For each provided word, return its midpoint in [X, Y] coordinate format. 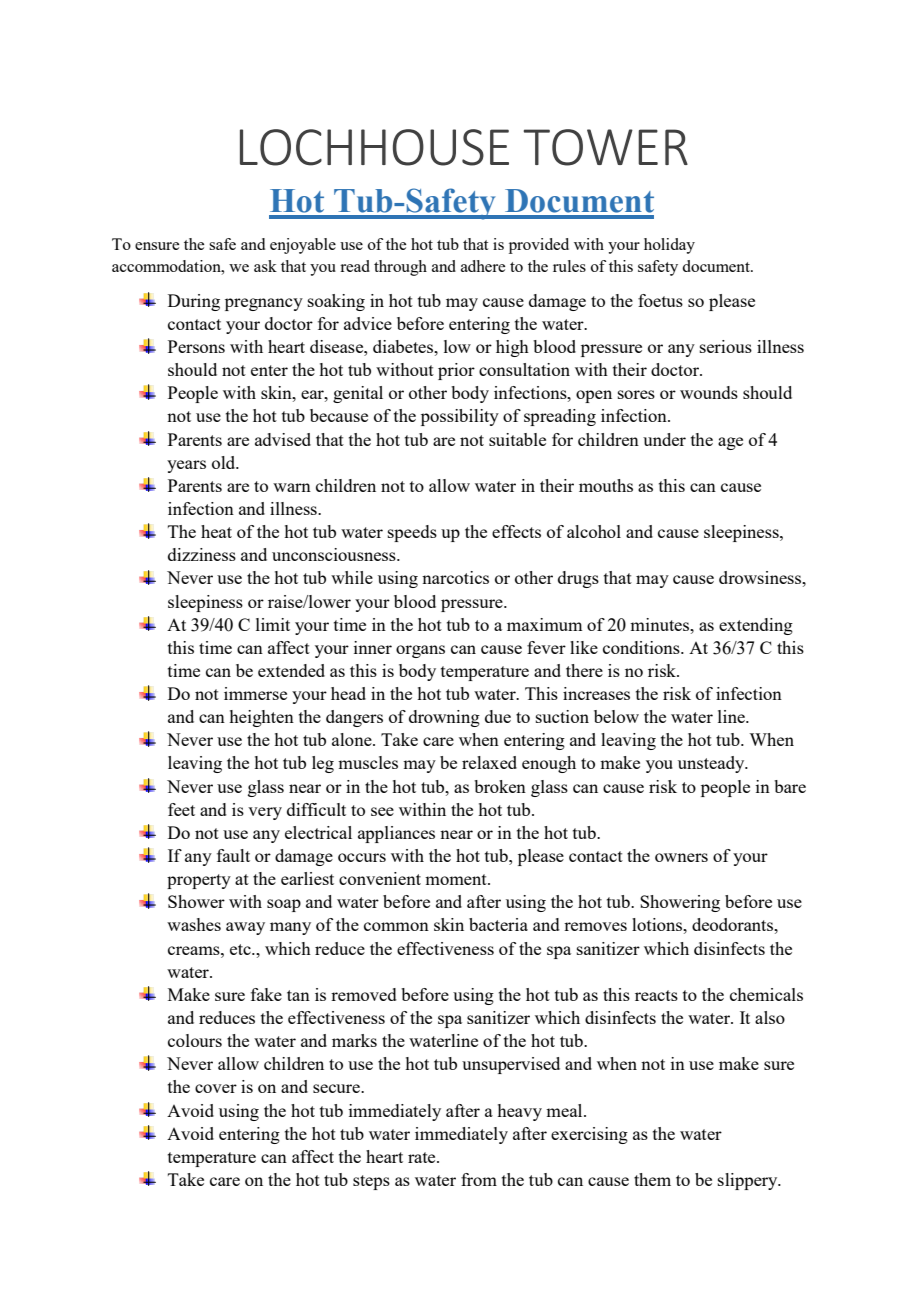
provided [539, 246]
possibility [460, 417]
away [245, 928]
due [498, 716]
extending [756, 626]
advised [283, 439]
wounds [709, 392]
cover [216, 1088]
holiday [669, 246]
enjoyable [303, 246]
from [479, 1179]
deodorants [733, 924]
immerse [255, 693]
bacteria [498, 924]
